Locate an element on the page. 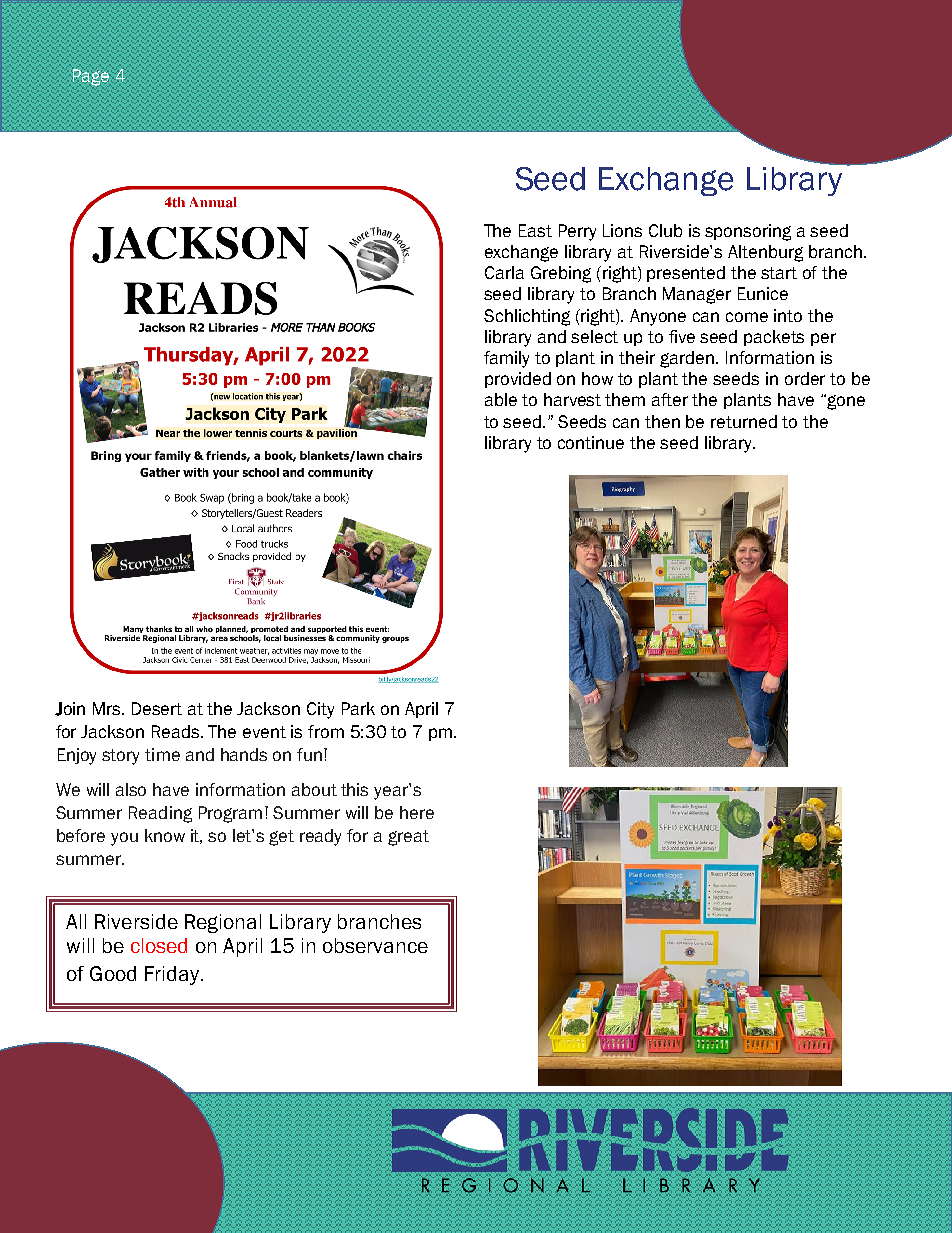  Carla is located at coordinates (504, 272).
